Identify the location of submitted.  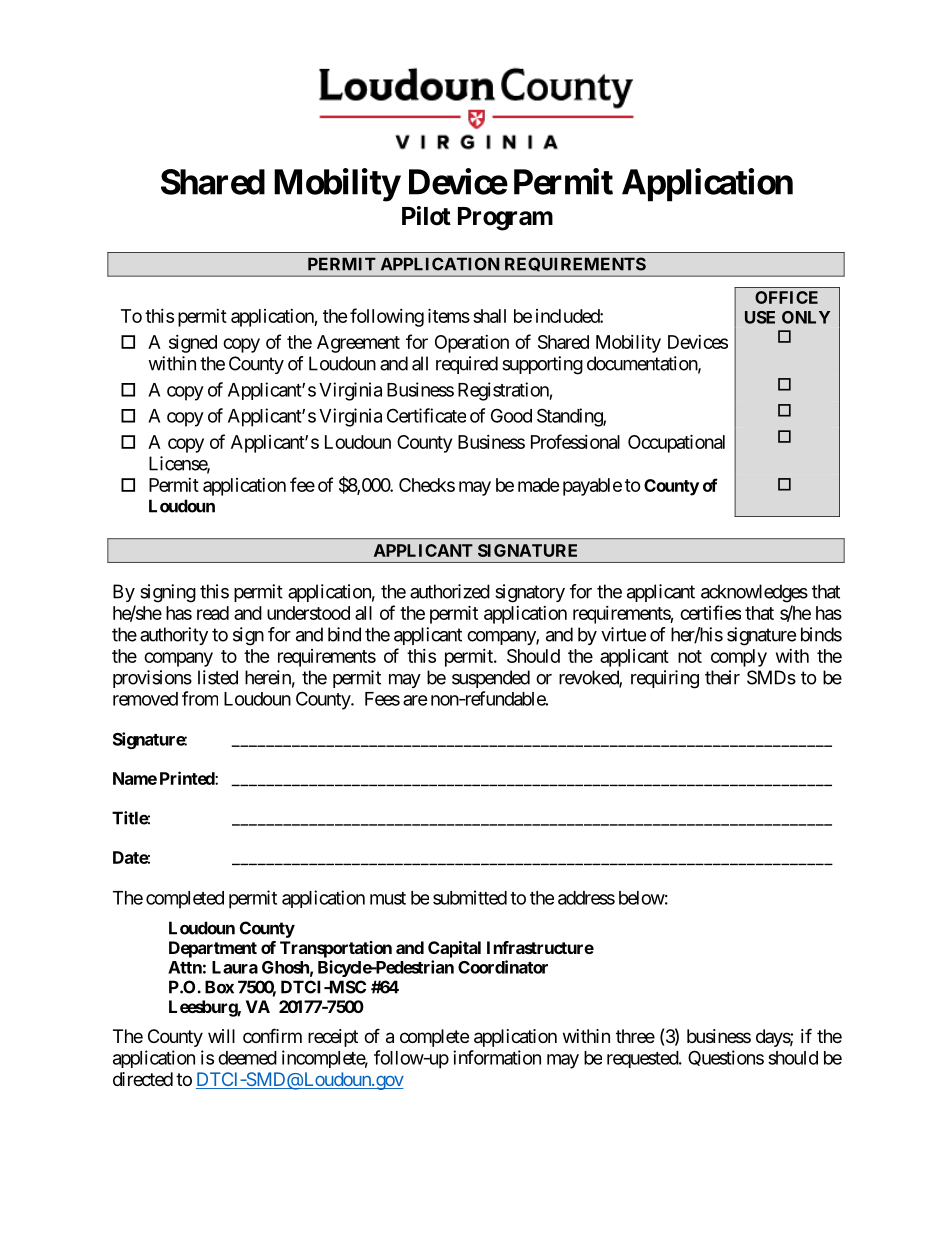
(470, 897).
